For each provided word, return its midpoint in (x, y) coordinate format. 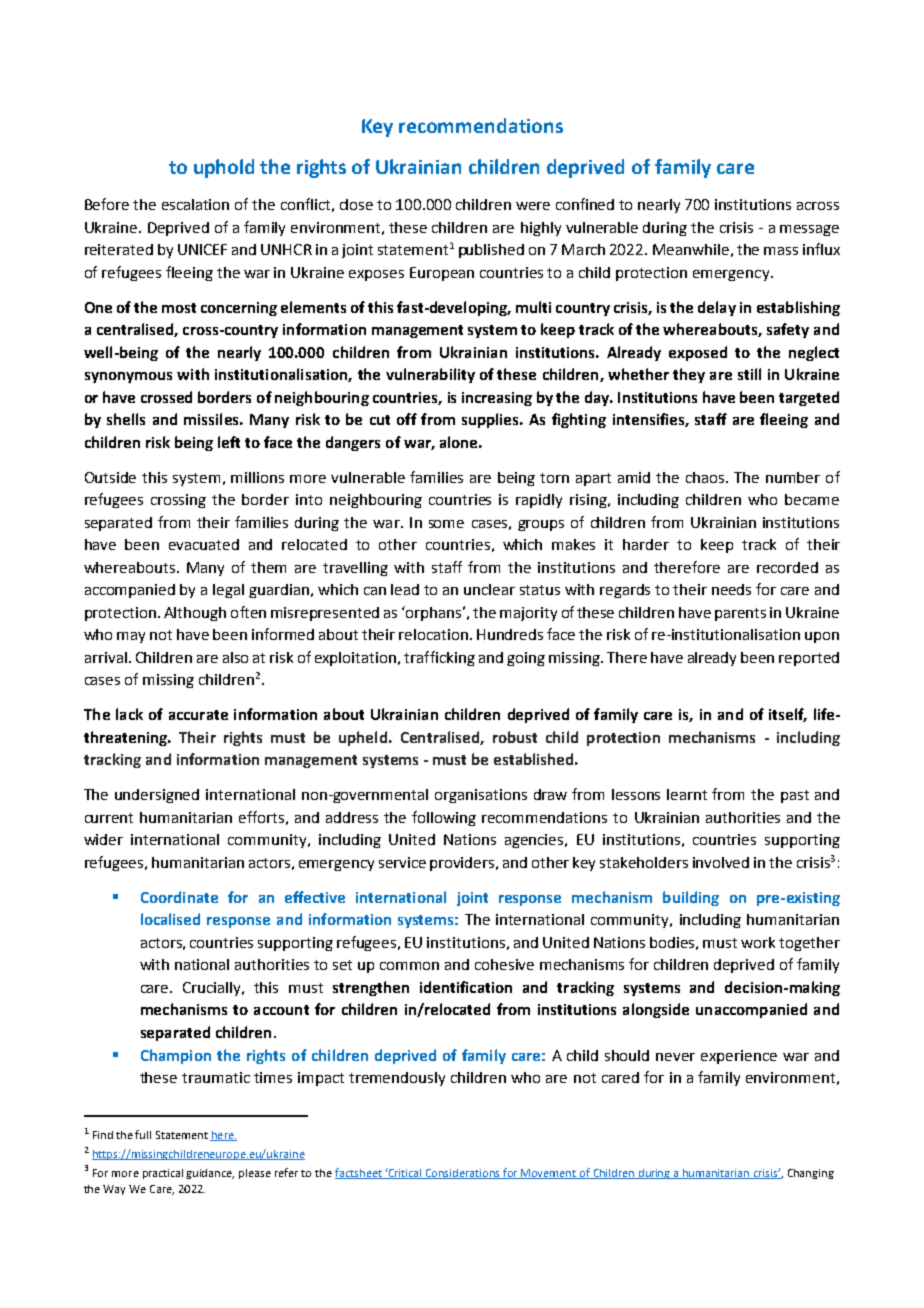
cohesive (504, 964)
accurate (198, 715)
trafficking (439, 658)
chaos (706, 477)
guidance (210, 1174)
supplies (491, 420)
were (533, 206)
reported (809, 659)
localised (170, 919)
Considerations (463, 1174)
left (229, 442)
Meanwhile (691, 249)
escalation (195, 204)
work (758, 942)
